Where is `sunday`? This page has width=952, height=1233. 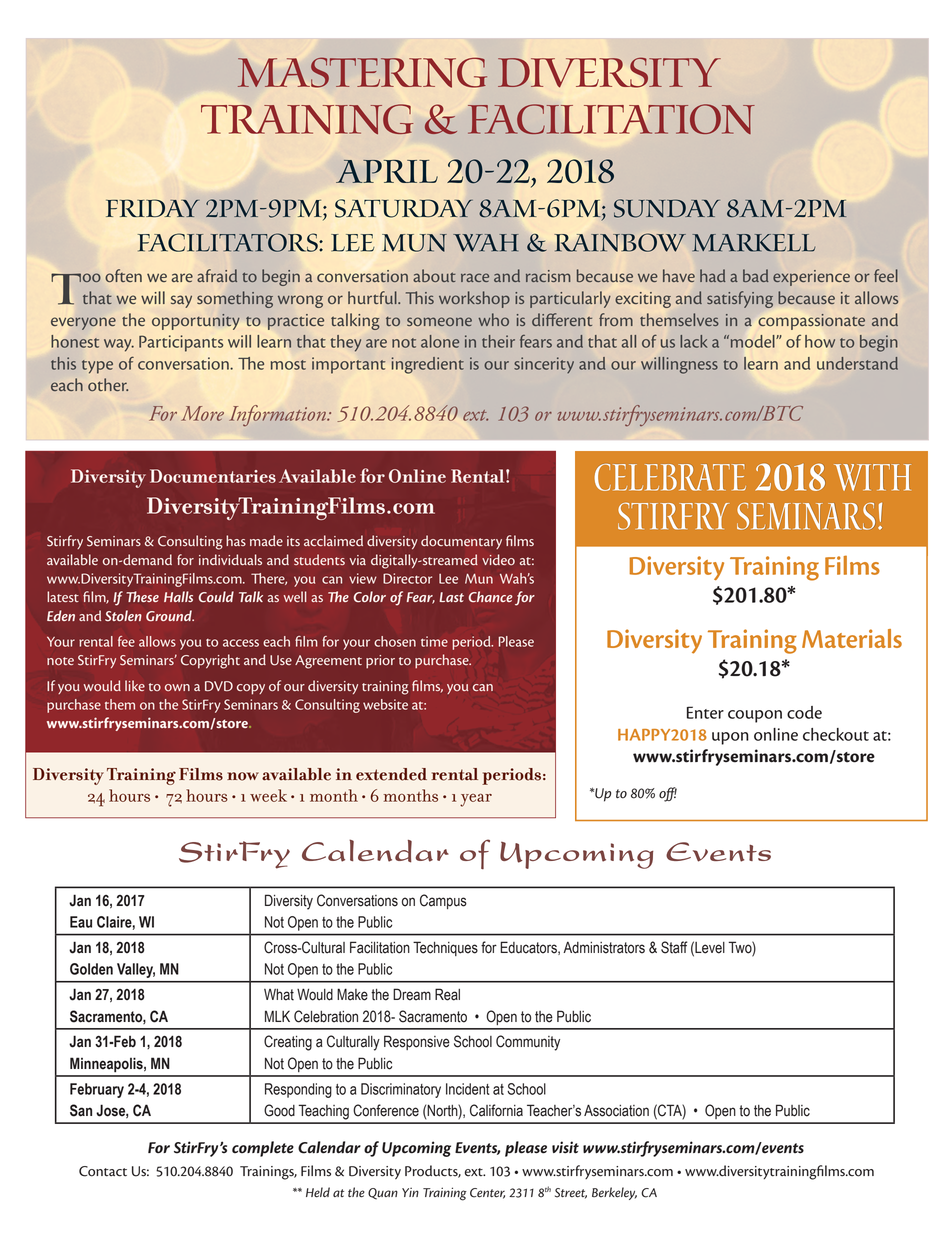 sunday is located at coordinates (667, 208).
